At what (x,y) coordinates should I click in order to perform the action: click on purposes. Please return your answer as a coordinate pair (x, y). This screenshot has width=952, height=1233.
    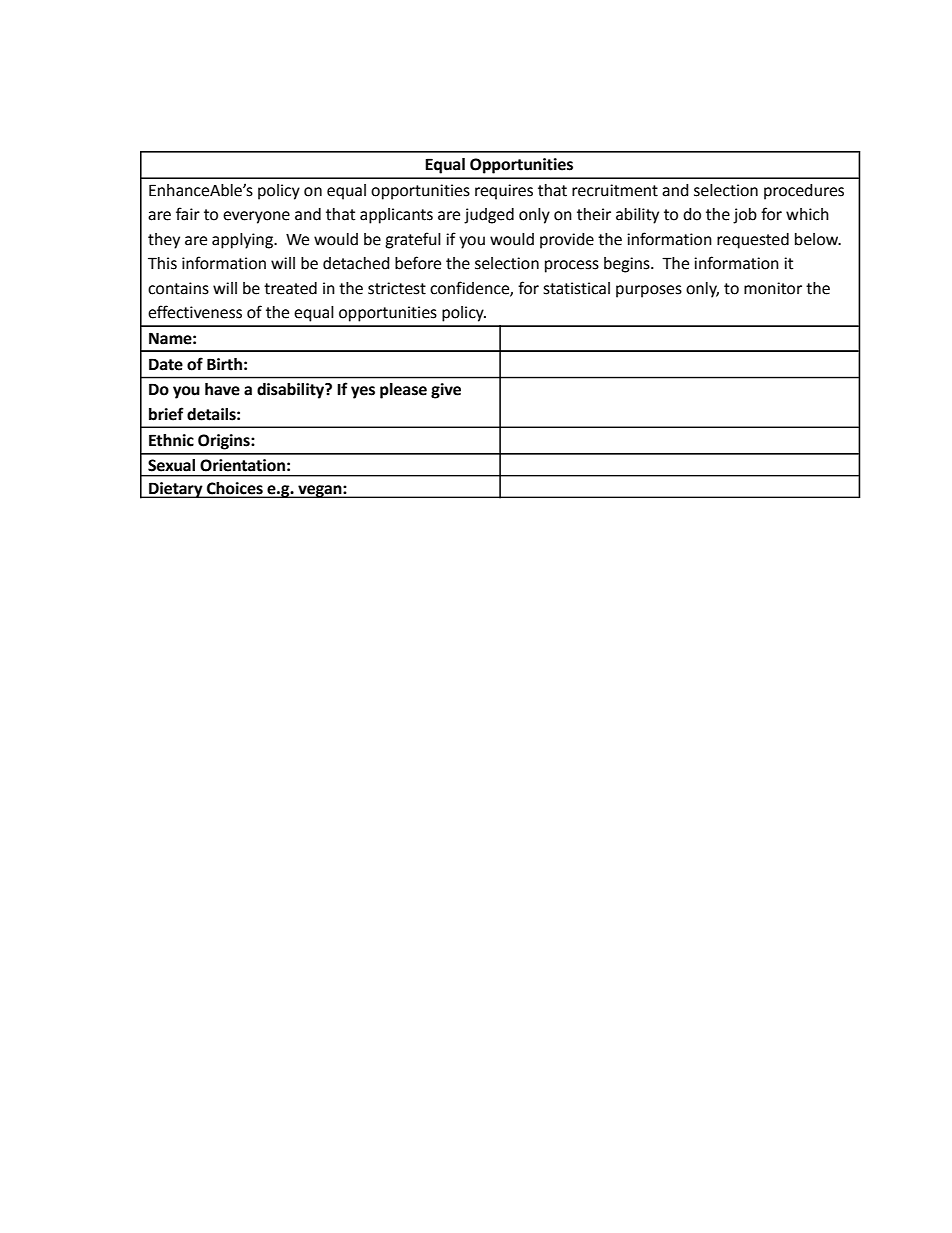
    Looking at the image, I should click on (649, 291).
